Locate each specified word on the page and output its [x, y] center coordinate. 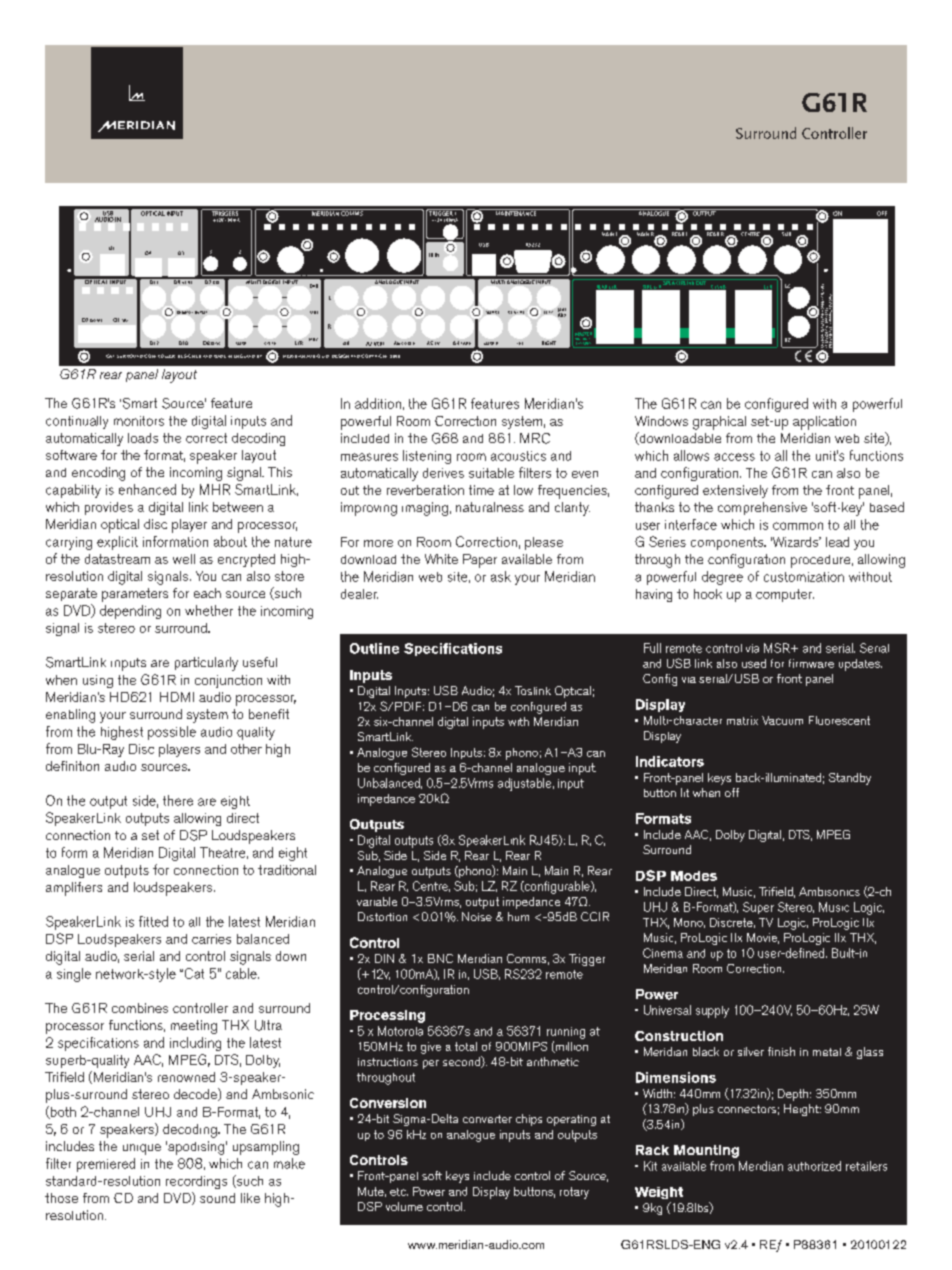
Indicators [670, 761]
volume [404, 1206]
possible [172, 733]
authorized [814, 1166]
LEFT [548, 312]
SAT [125, 320]
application [824, 423]
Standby [850, 779]
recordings [196, 1182]
